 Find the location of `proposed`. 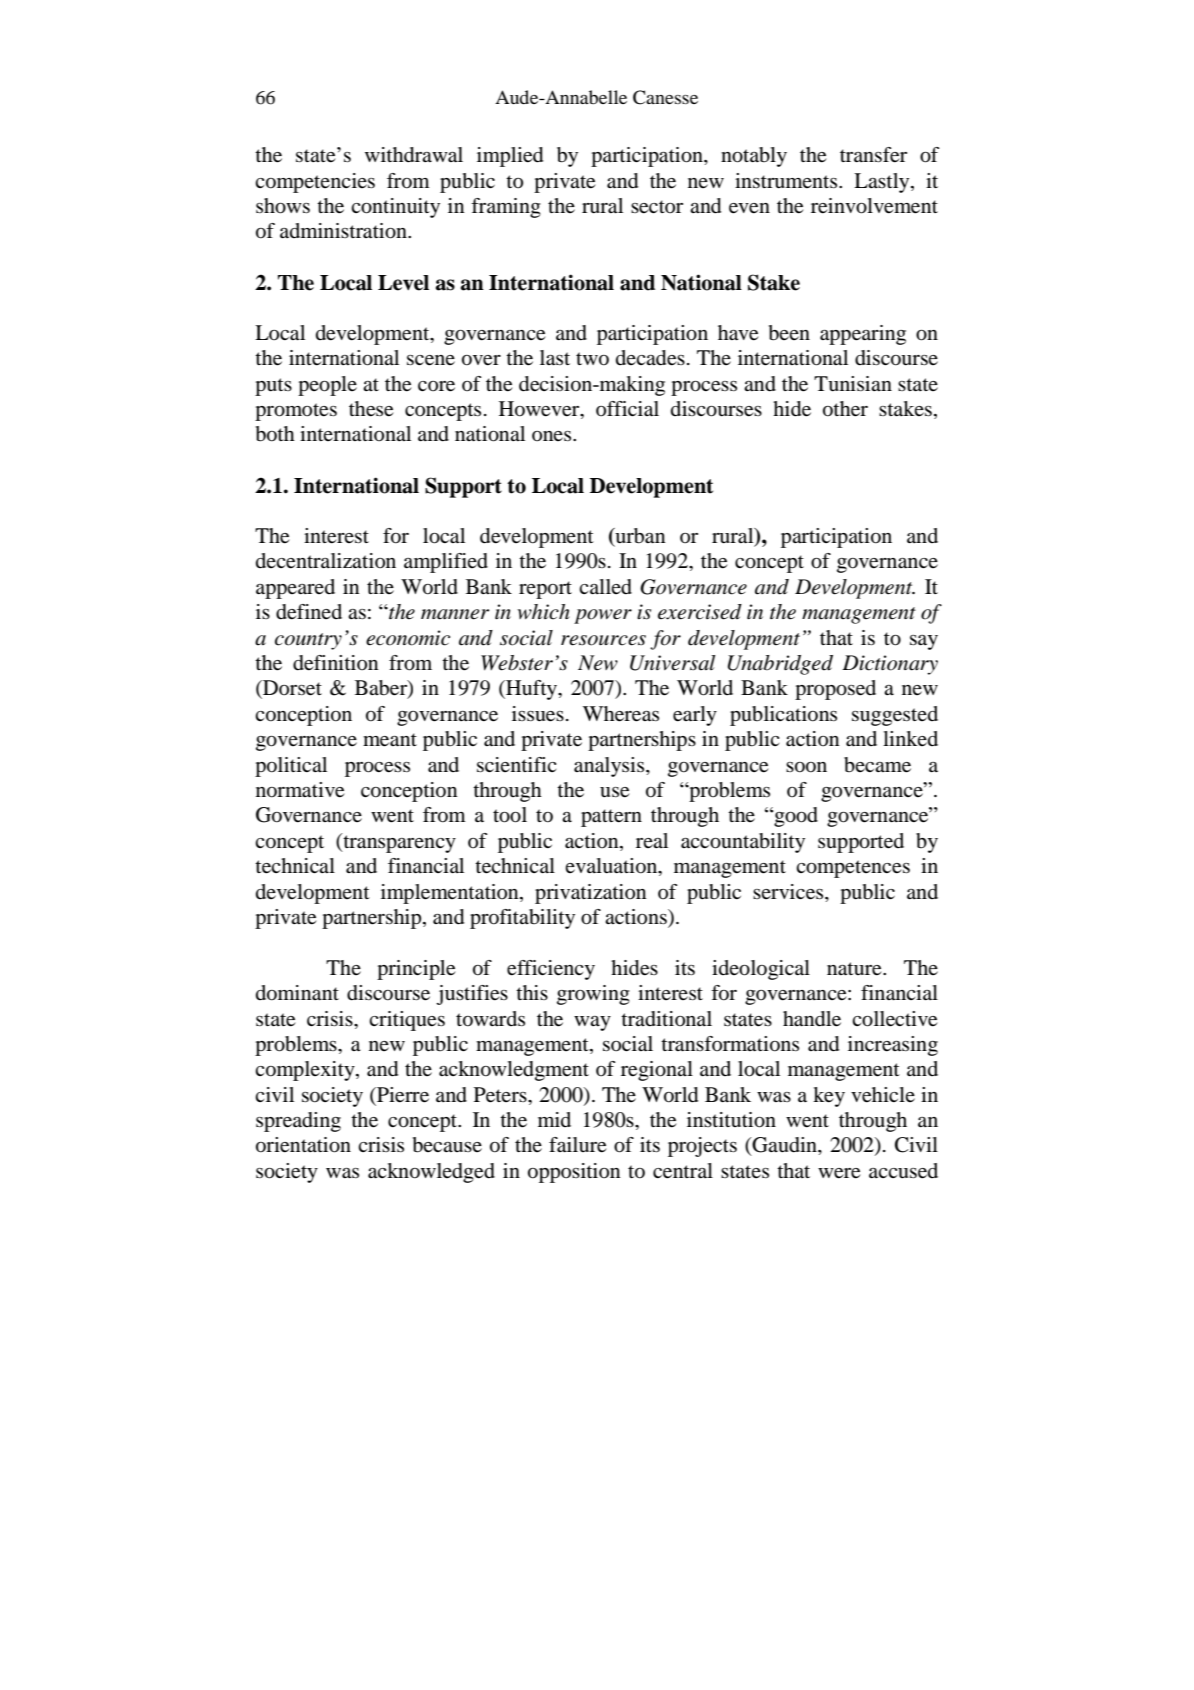

proposed is located at coordinates (835, 690).
